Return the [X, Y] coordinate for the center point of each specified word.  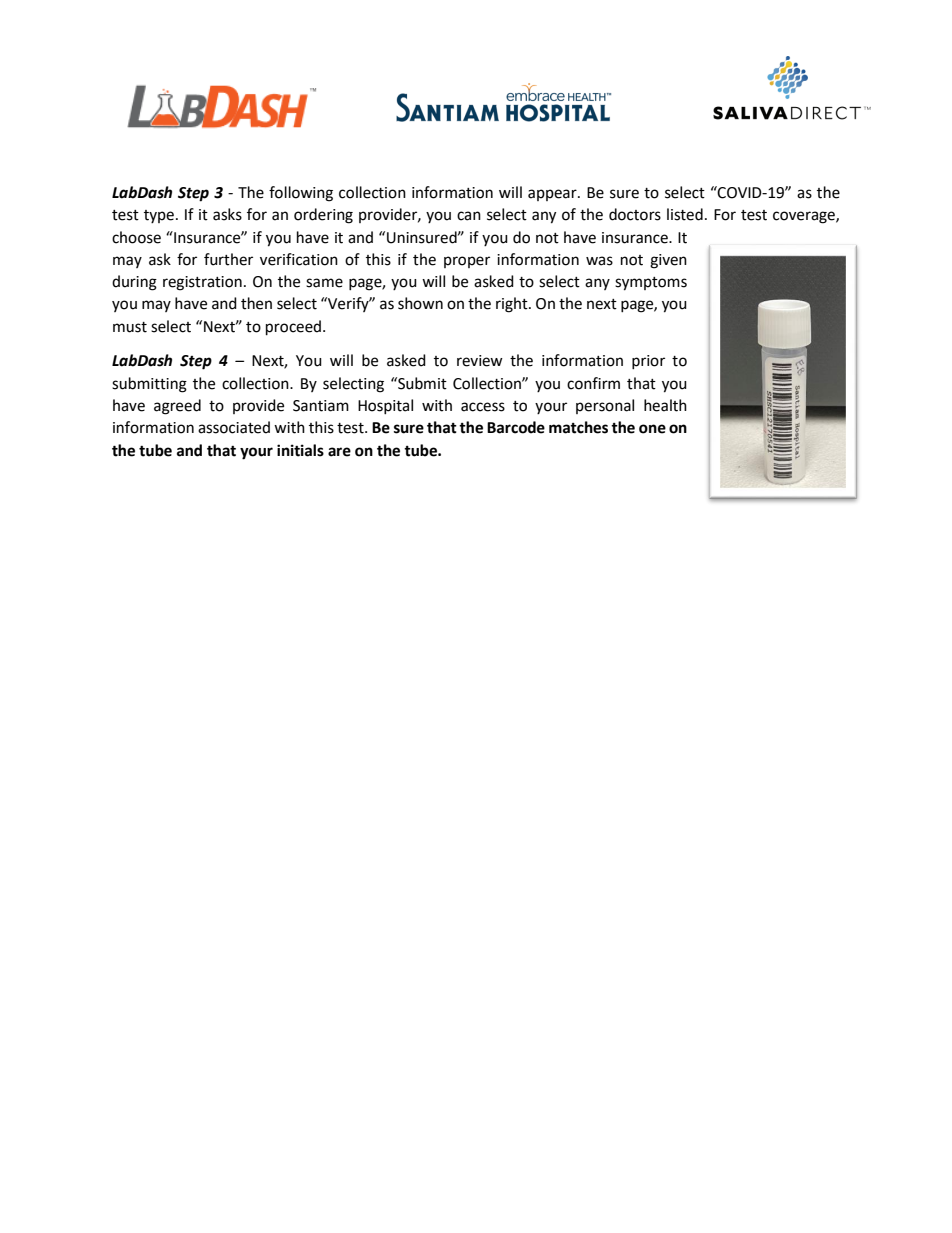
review [480, 361]
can [469, 216]
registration [202, 283]
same [324, 283]
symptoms [651, 284]
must [130, 327]
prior [648, 362]
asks [227, 214]
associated [234, 427]
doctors [635, 214]
